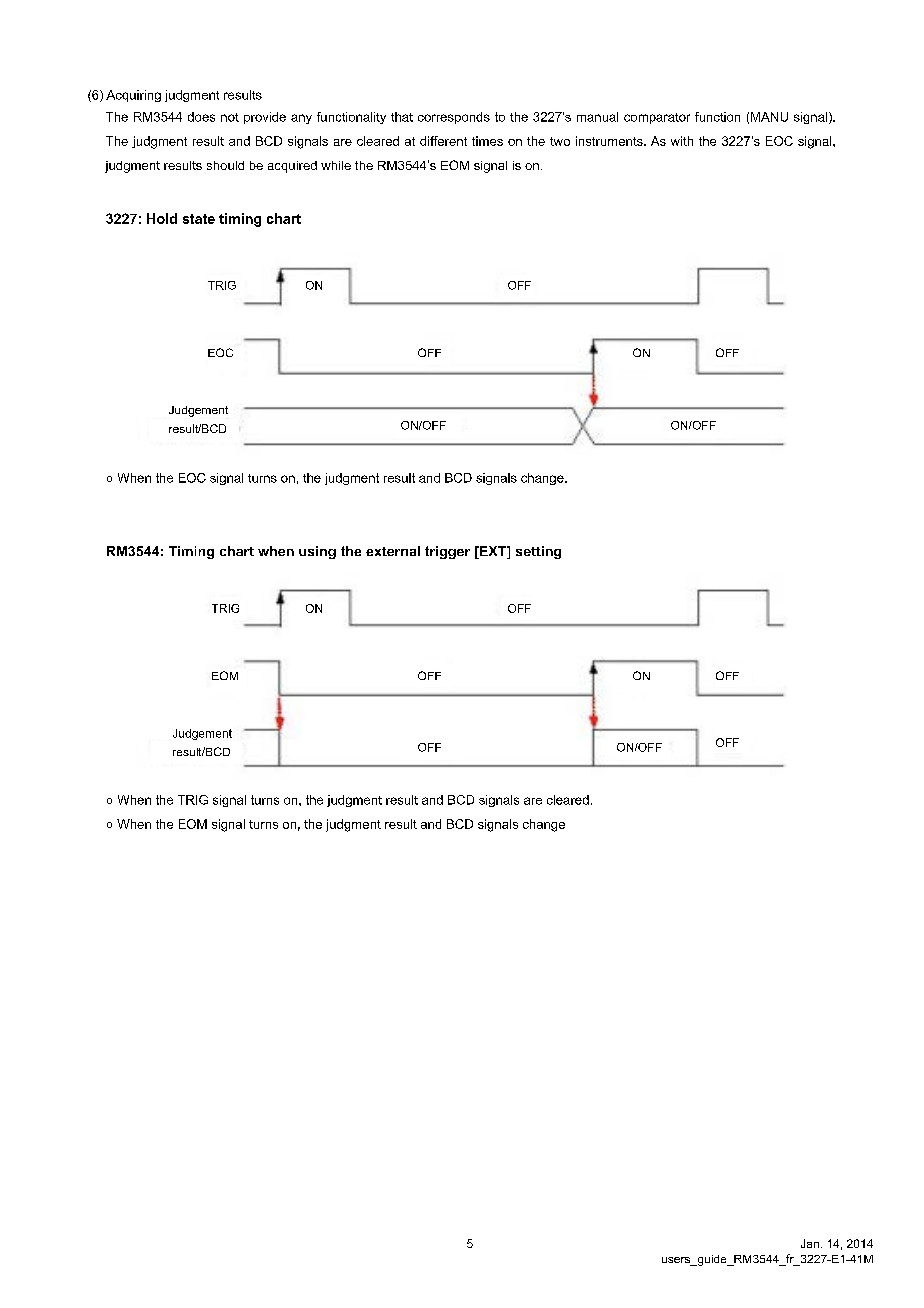 Image resolution: width=924 pixels, height=1308 pixels. What do you see at coordinates (810, 1243) in the document?
I see `Jan` at bounding box center [810, 1243].
